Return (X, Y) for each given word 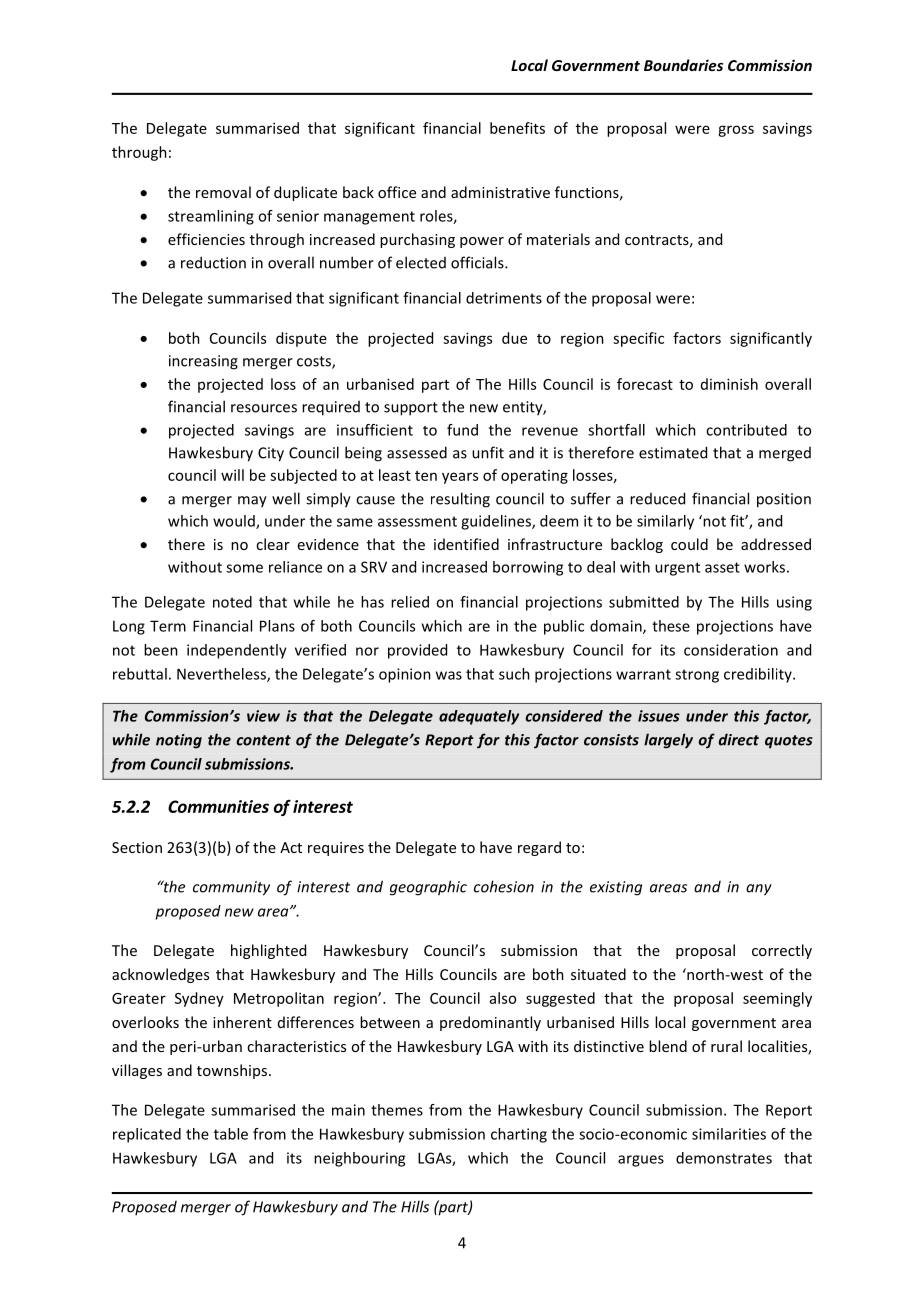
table (231, 1134)
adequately (479, 717)
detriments (504, 298)
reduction (213, 262)
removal (223, 192)
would (235, 522)
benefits (517, 128)
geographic (428, 888)
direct (738, 739)
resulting (460, 500)
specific (638, 339)
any (759, 890)
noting (179, 741)
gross (736, 131)
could (689, 544)
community (231, 888)
